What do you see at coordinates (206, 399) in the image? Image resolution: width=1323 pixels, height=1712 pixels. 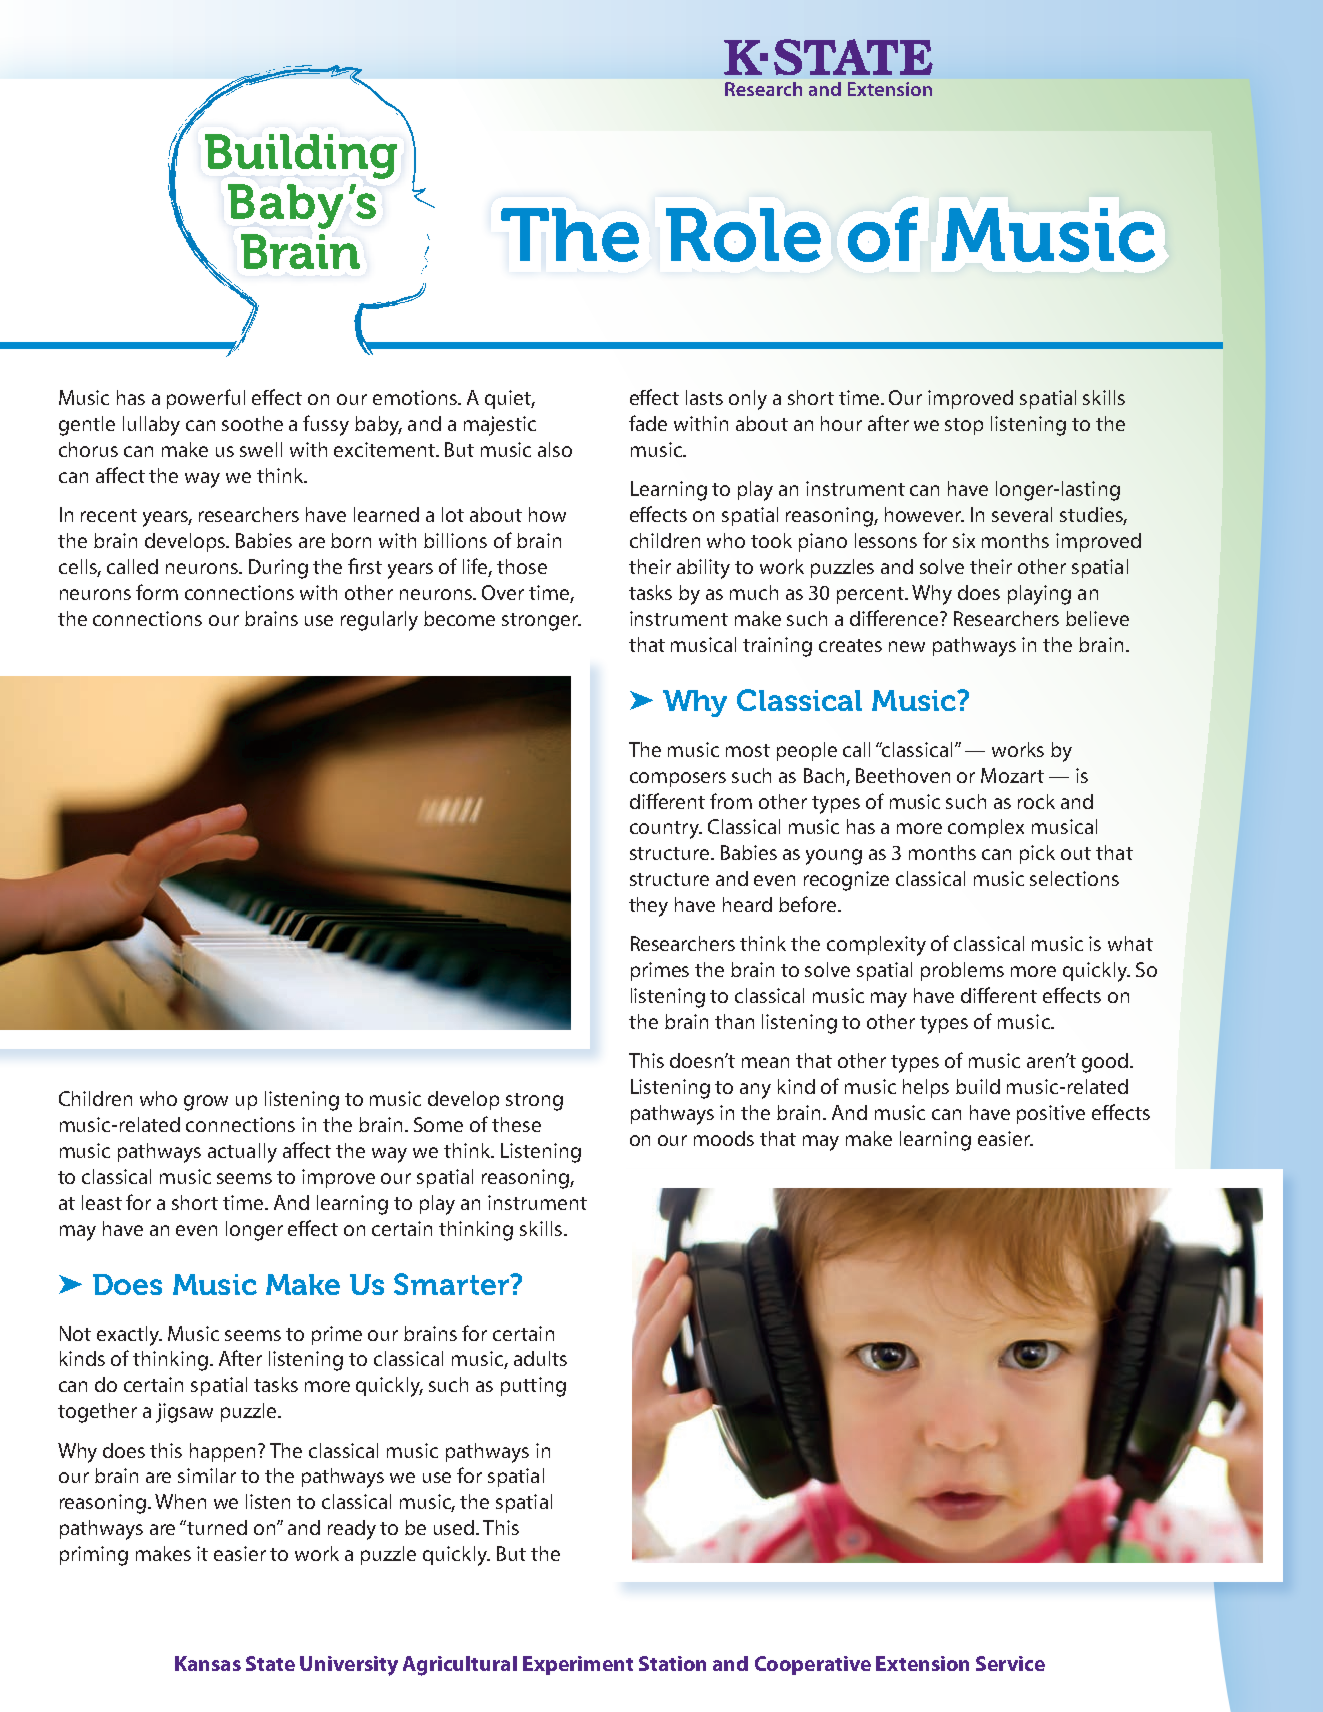 I see `powerful` at bounding box center [206, 399].
